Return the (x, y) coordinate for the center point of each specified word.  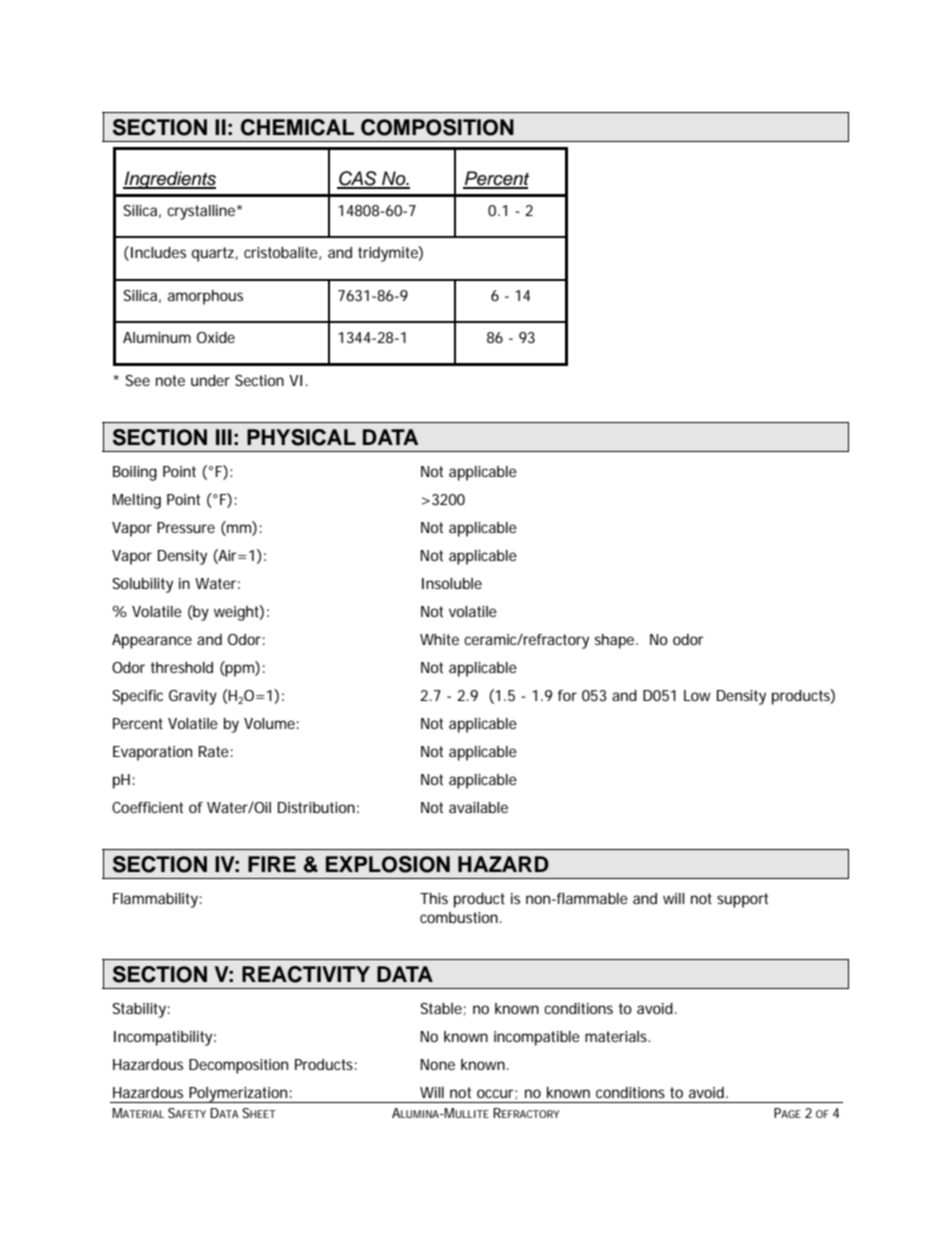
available (478, 807)
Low (697, 695)
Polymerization (238, 1095)
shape (614, 641)
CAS (358, 179)
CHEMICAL (297, 127)
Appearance (152, 641)
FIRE (272, 864)
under (210, 380)
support (742, 900)
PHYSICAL (301, 437)
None (437, 1064)
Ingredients (169, 180)
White (439, 639)
